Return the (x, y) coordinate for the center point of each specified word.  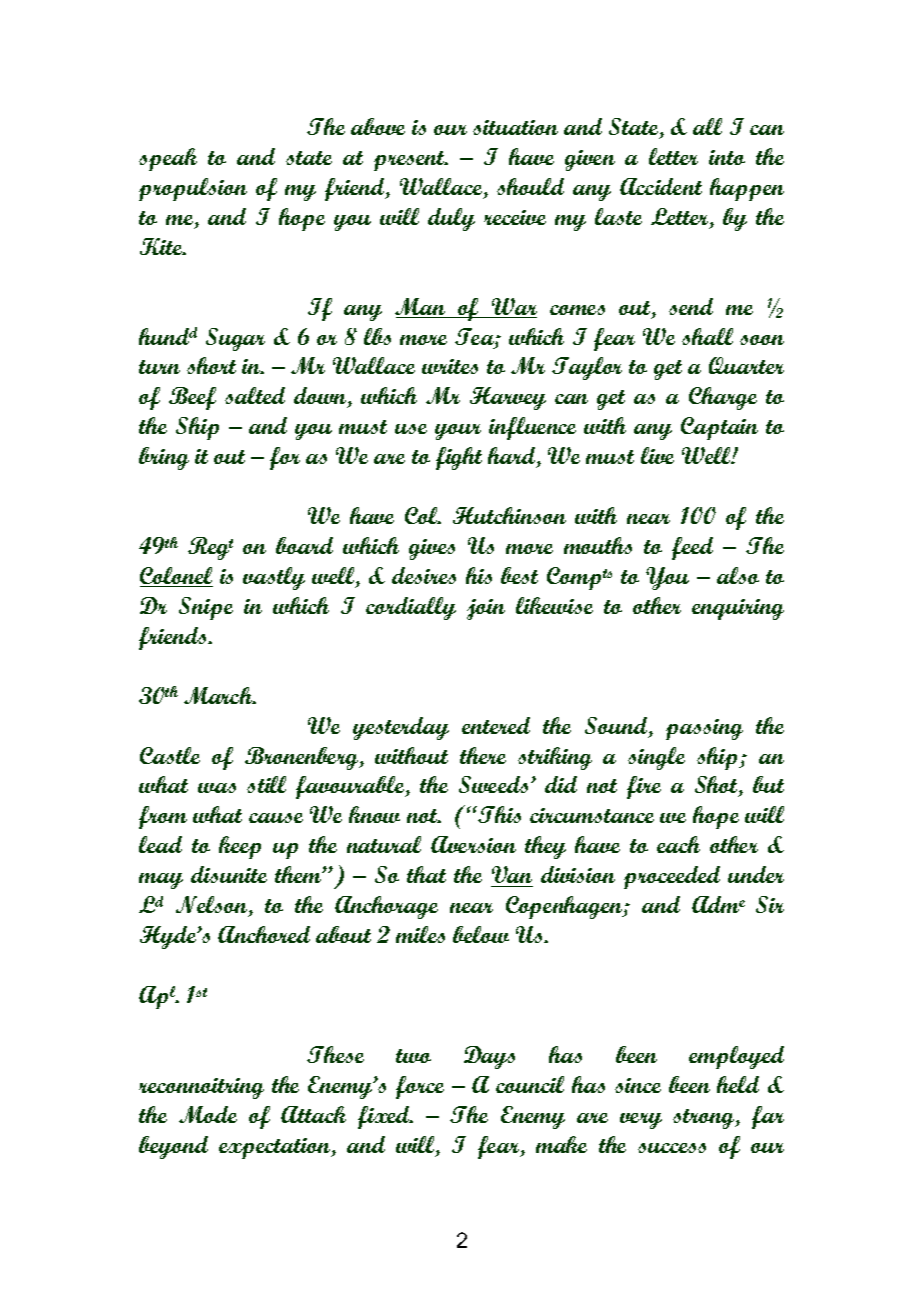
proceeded (672, 877)
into (727, 157)
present (410, 161)
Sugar (235, 339)
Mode (208, 1114)
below (481, 934)
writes (450, 366)
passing (704, 729)
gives (432, 549)
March (219, 695)
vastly (274, 578)
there (483, 755)
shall (707, 336)
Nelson (213, 906)
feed (692, 548)
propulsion (193, 189)
